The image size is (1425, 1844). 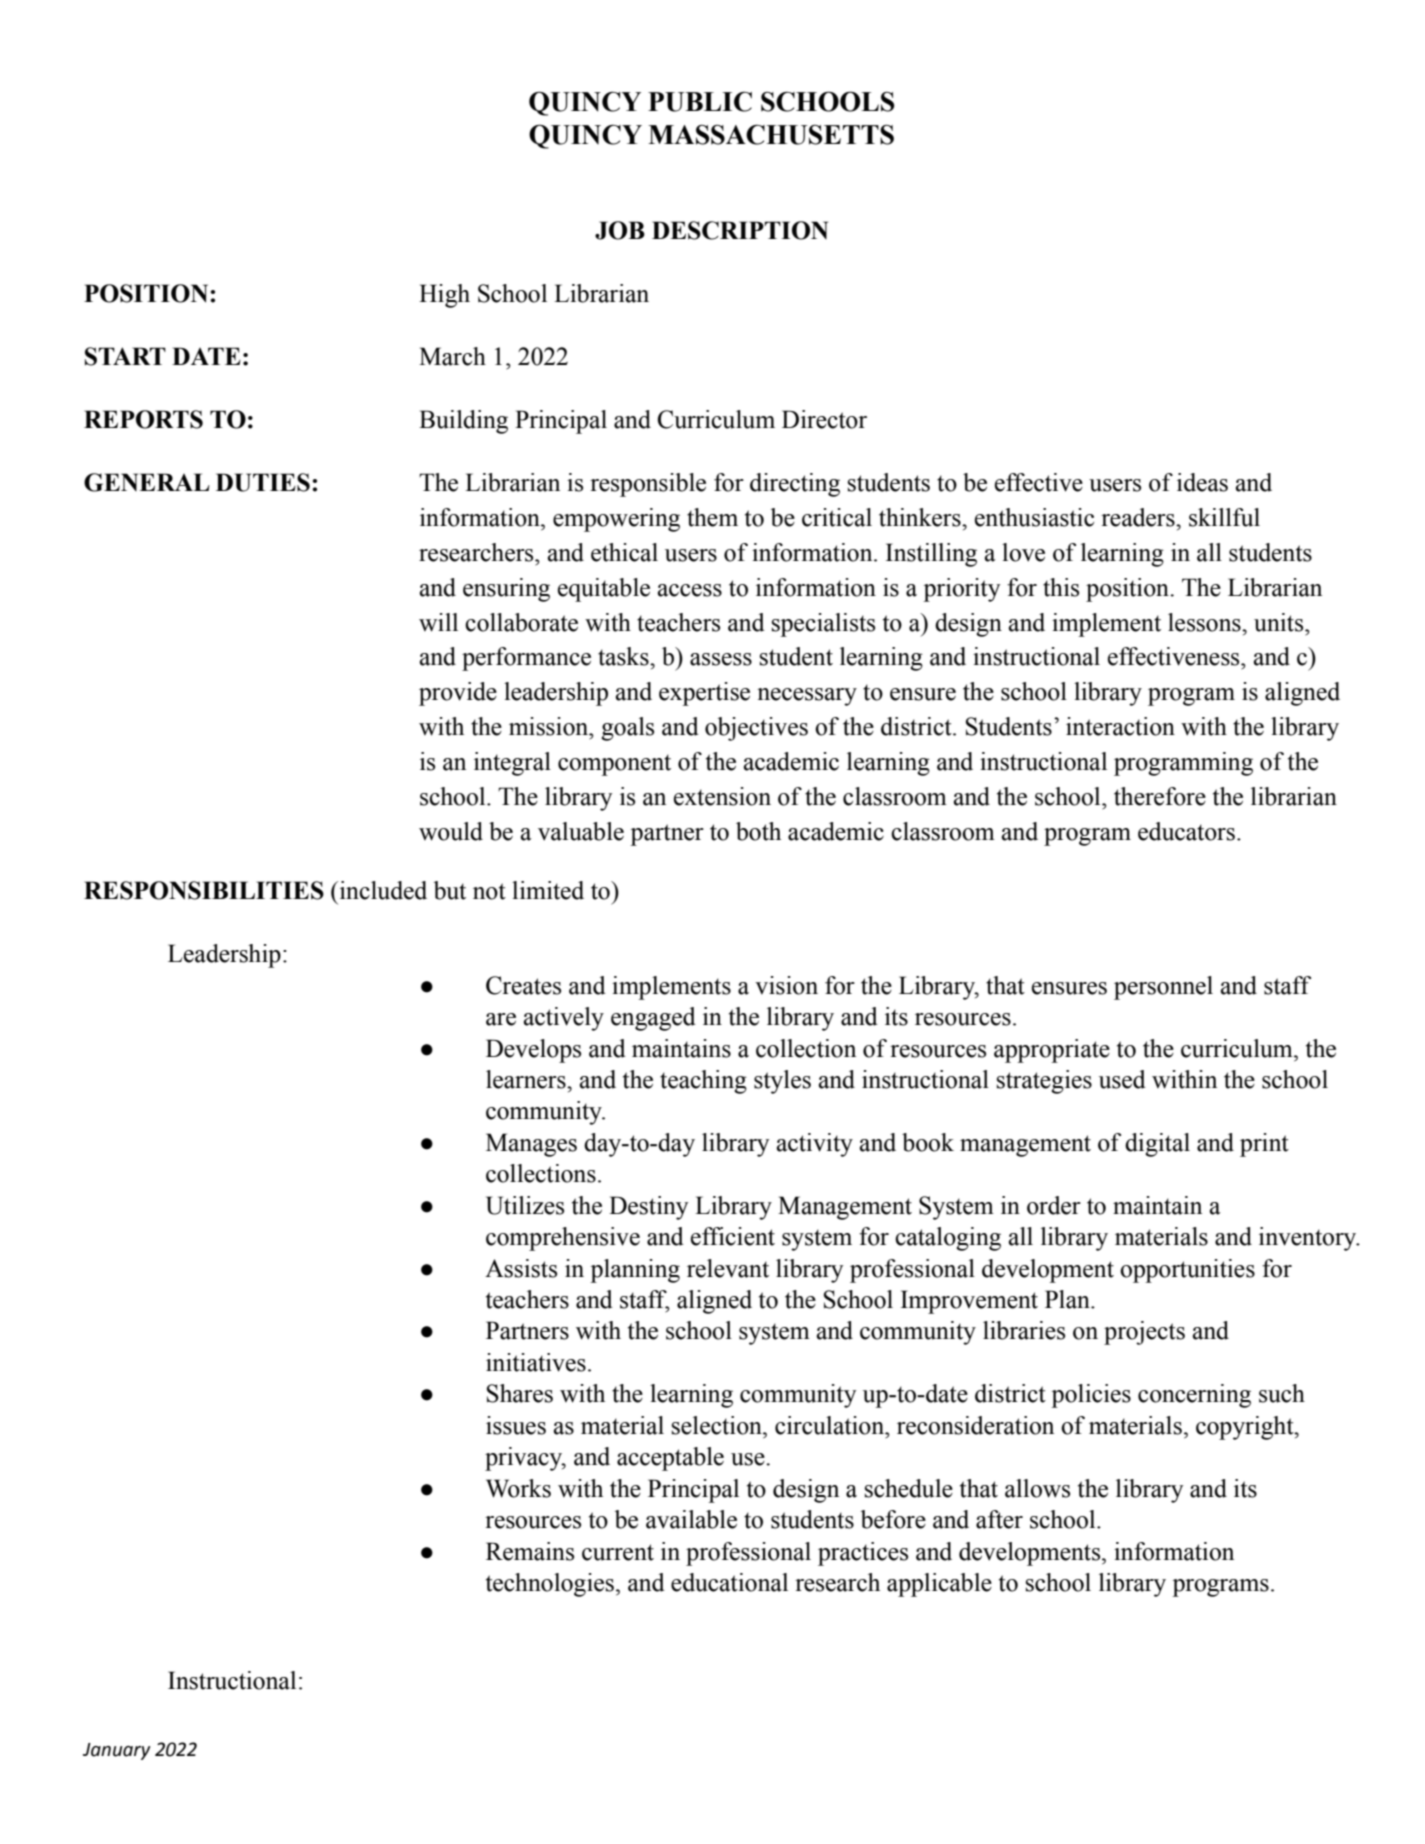 What do you see at coordinates (729, 1582) in the document?
I see `educational` at bounding box center [729, 1582].
